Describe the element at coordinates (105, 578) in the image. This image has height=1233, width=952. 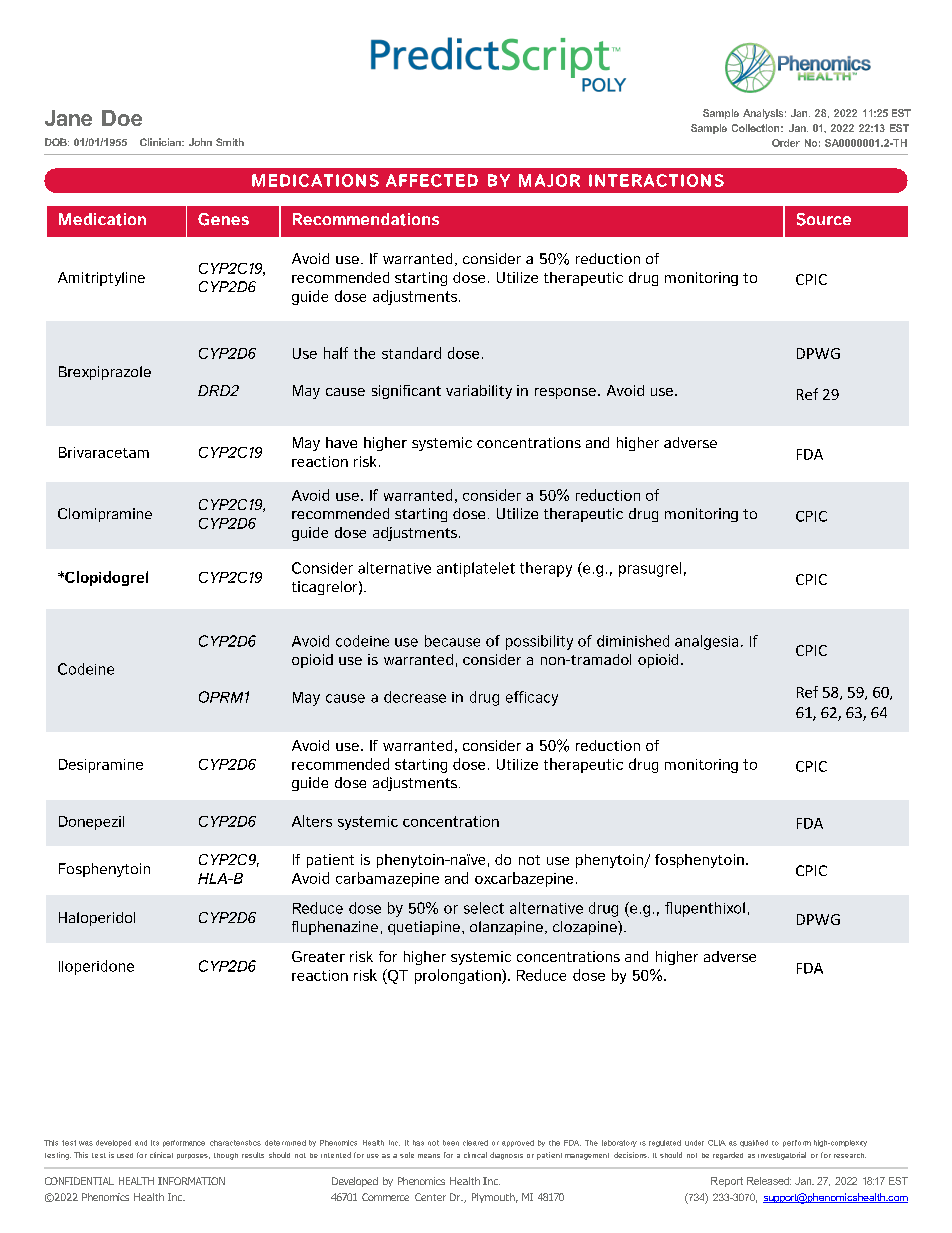
I see `Clopidogrel` at that location.
